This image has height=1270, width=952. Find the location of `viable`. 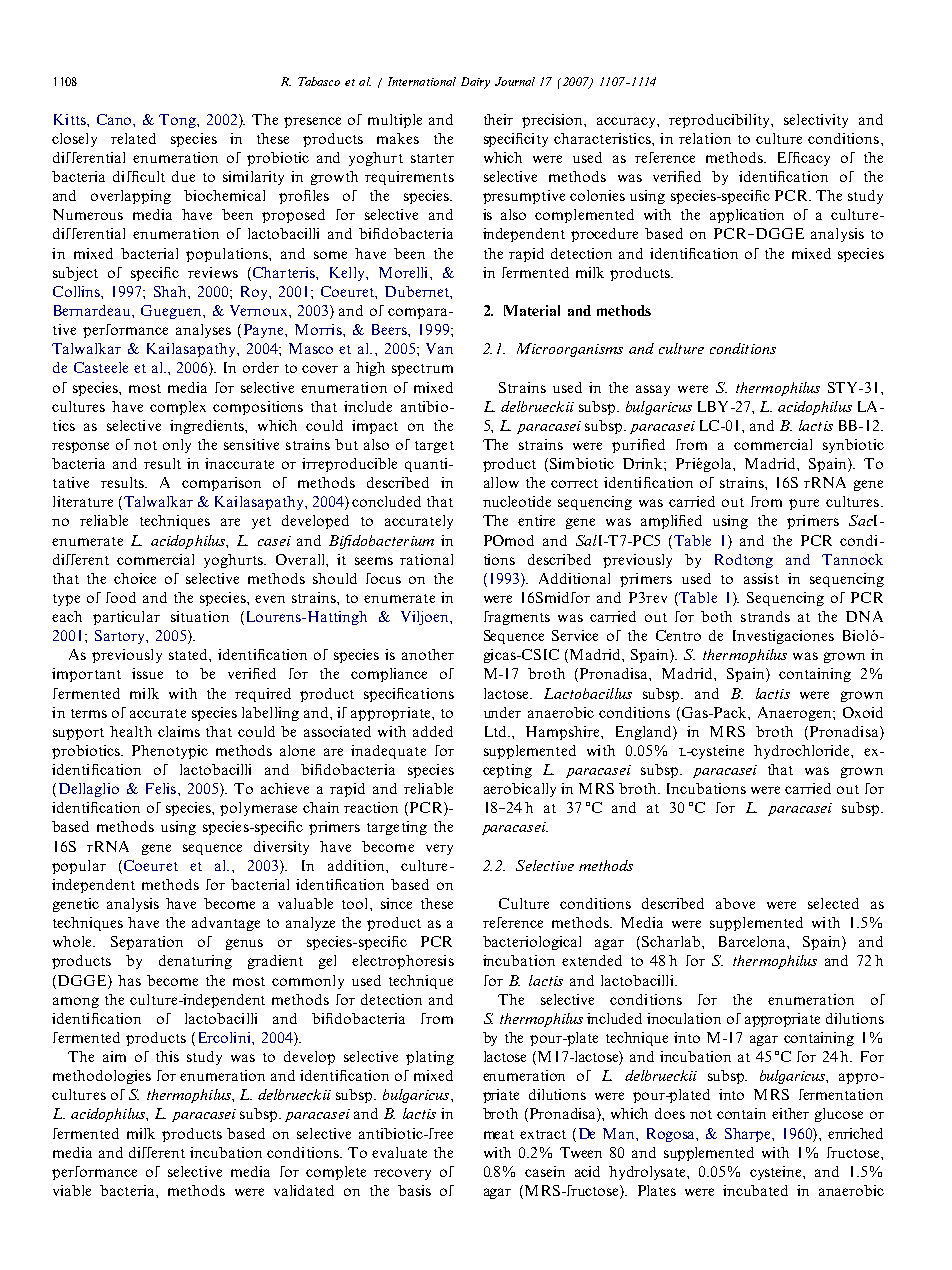

viable is located at coordinates (72, 1190).
